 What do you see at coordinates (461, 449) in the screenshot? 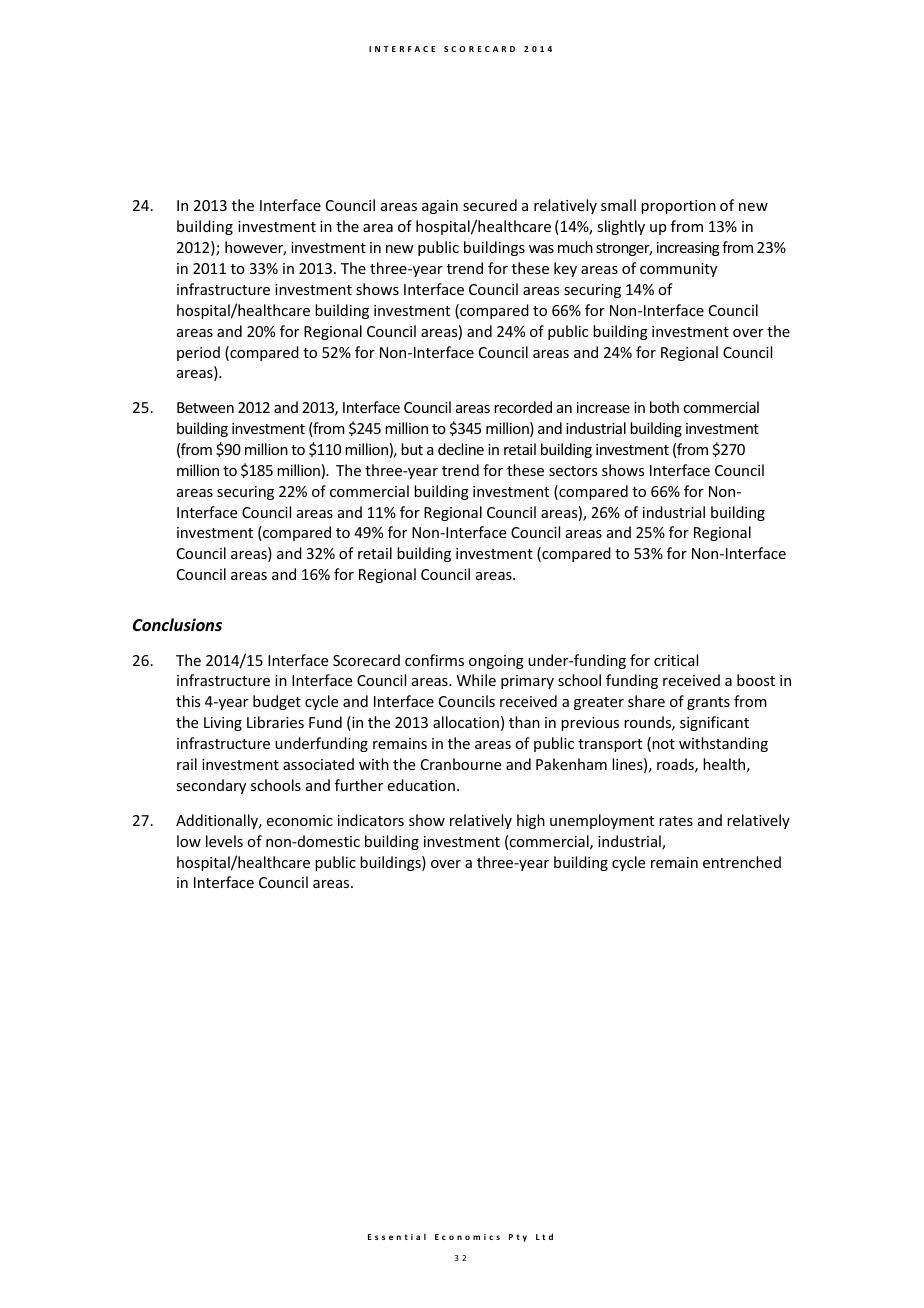
I see `decline` at bounding box center [461, 449].
